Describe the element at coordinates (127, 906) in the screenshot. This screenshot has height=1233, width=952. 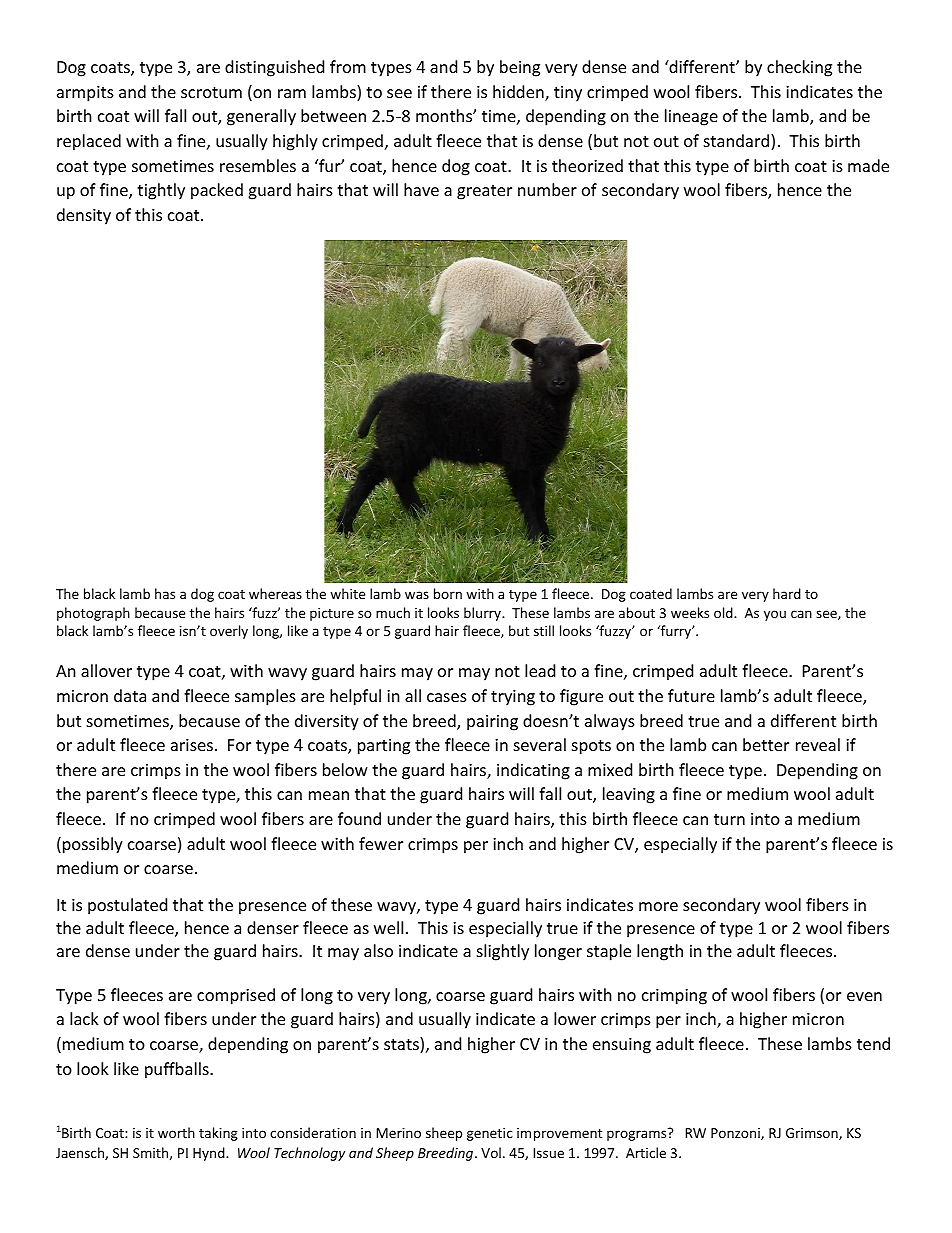
I see `postulated` at that location.
